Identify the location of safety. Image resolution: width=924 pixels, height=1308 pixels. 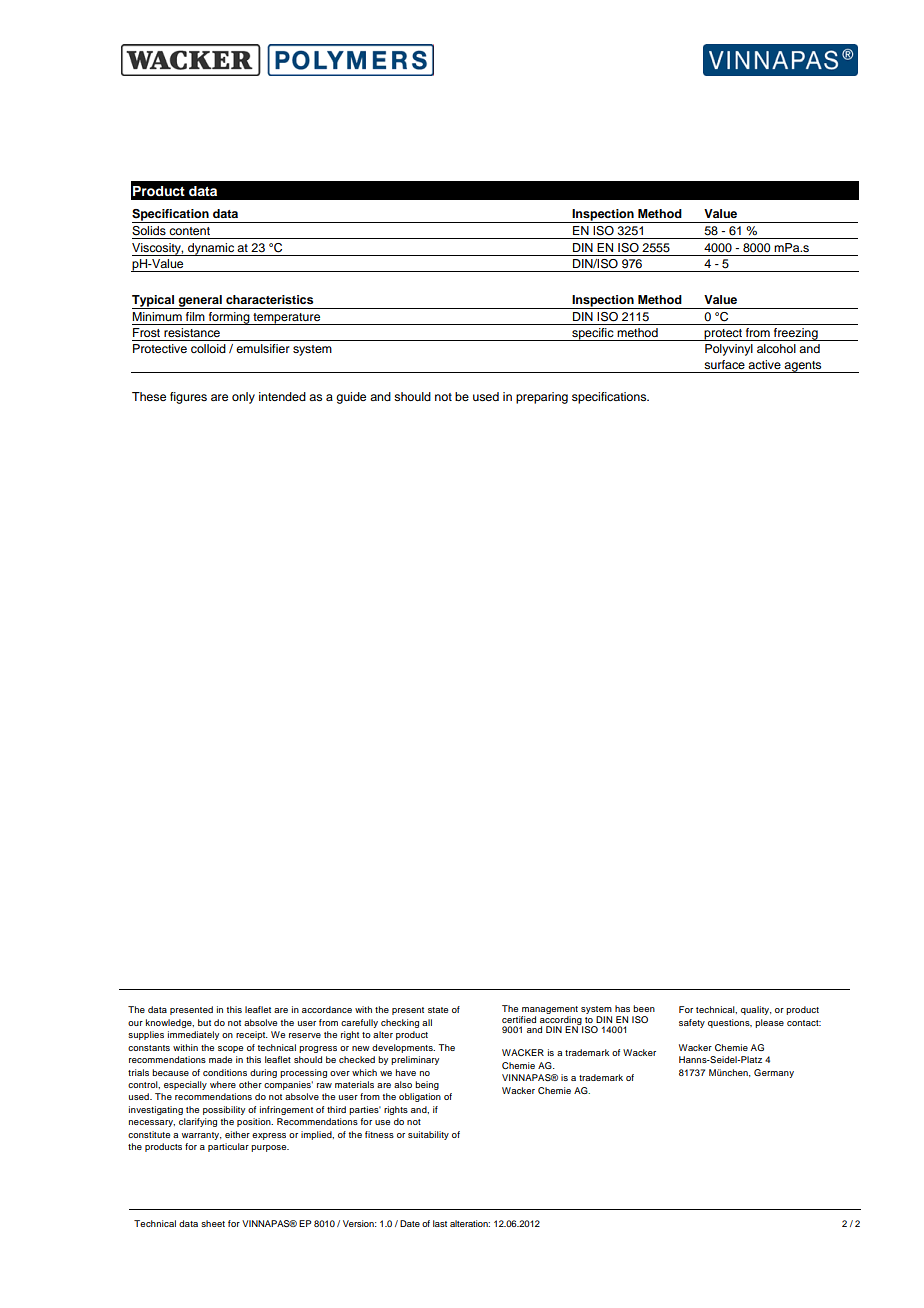
(692, 1023).
